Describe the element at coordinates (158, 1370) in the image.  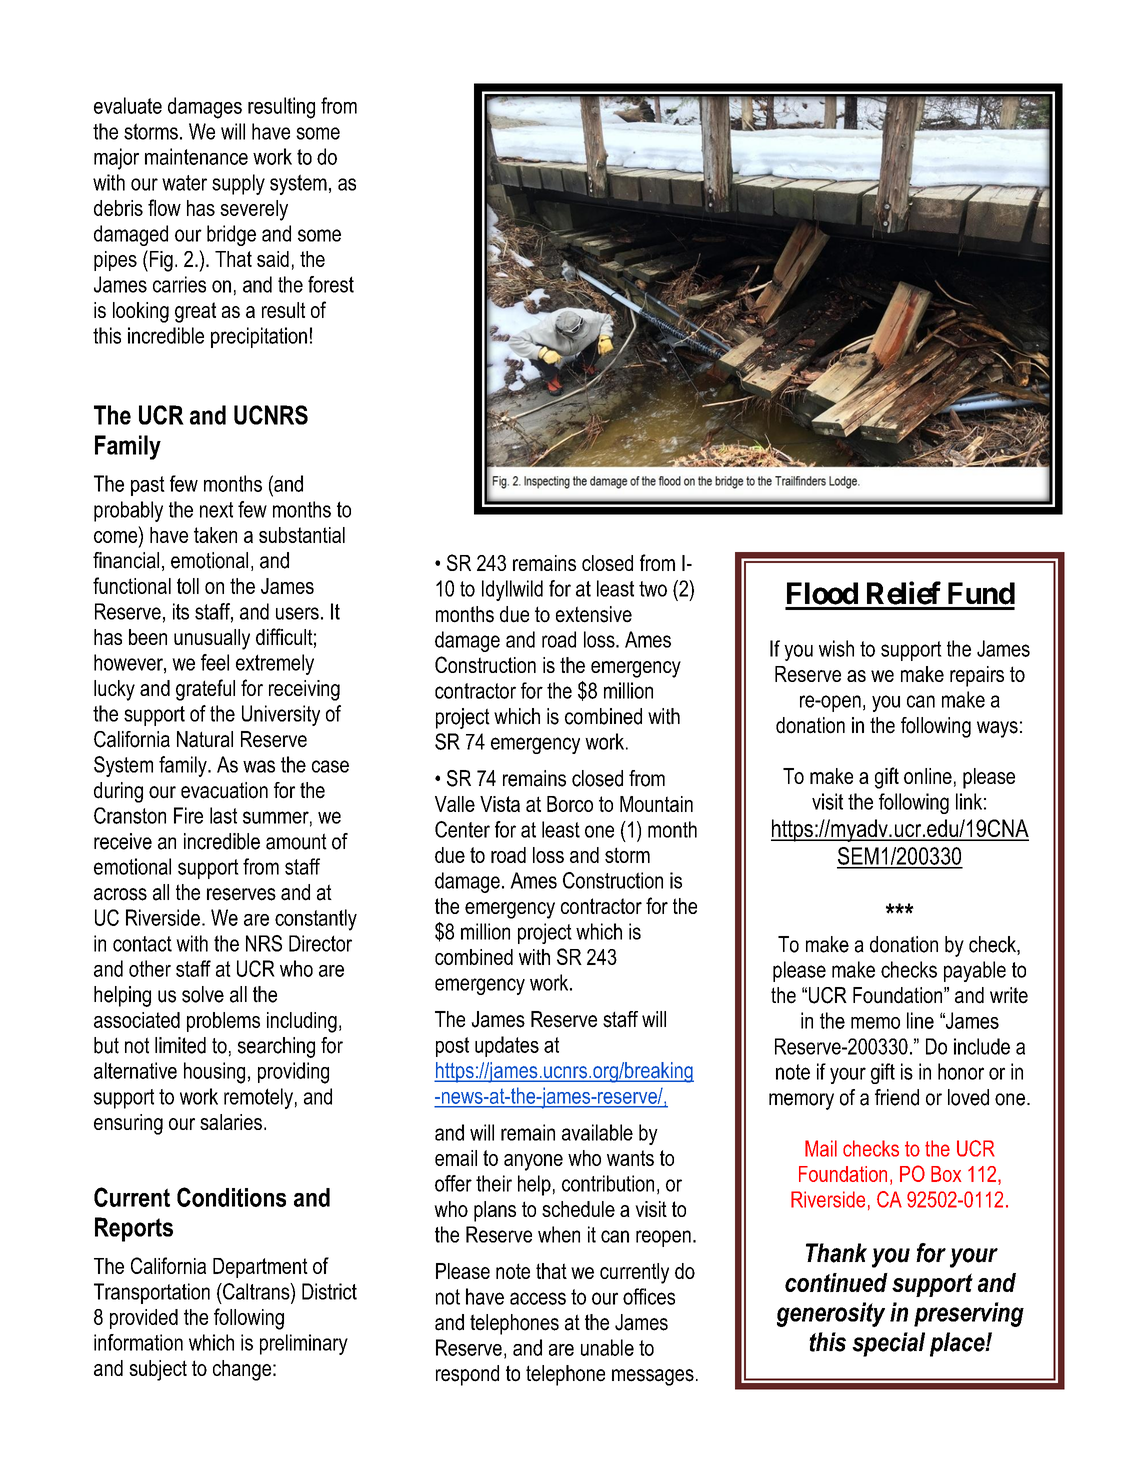
I see `subject` at that location.
